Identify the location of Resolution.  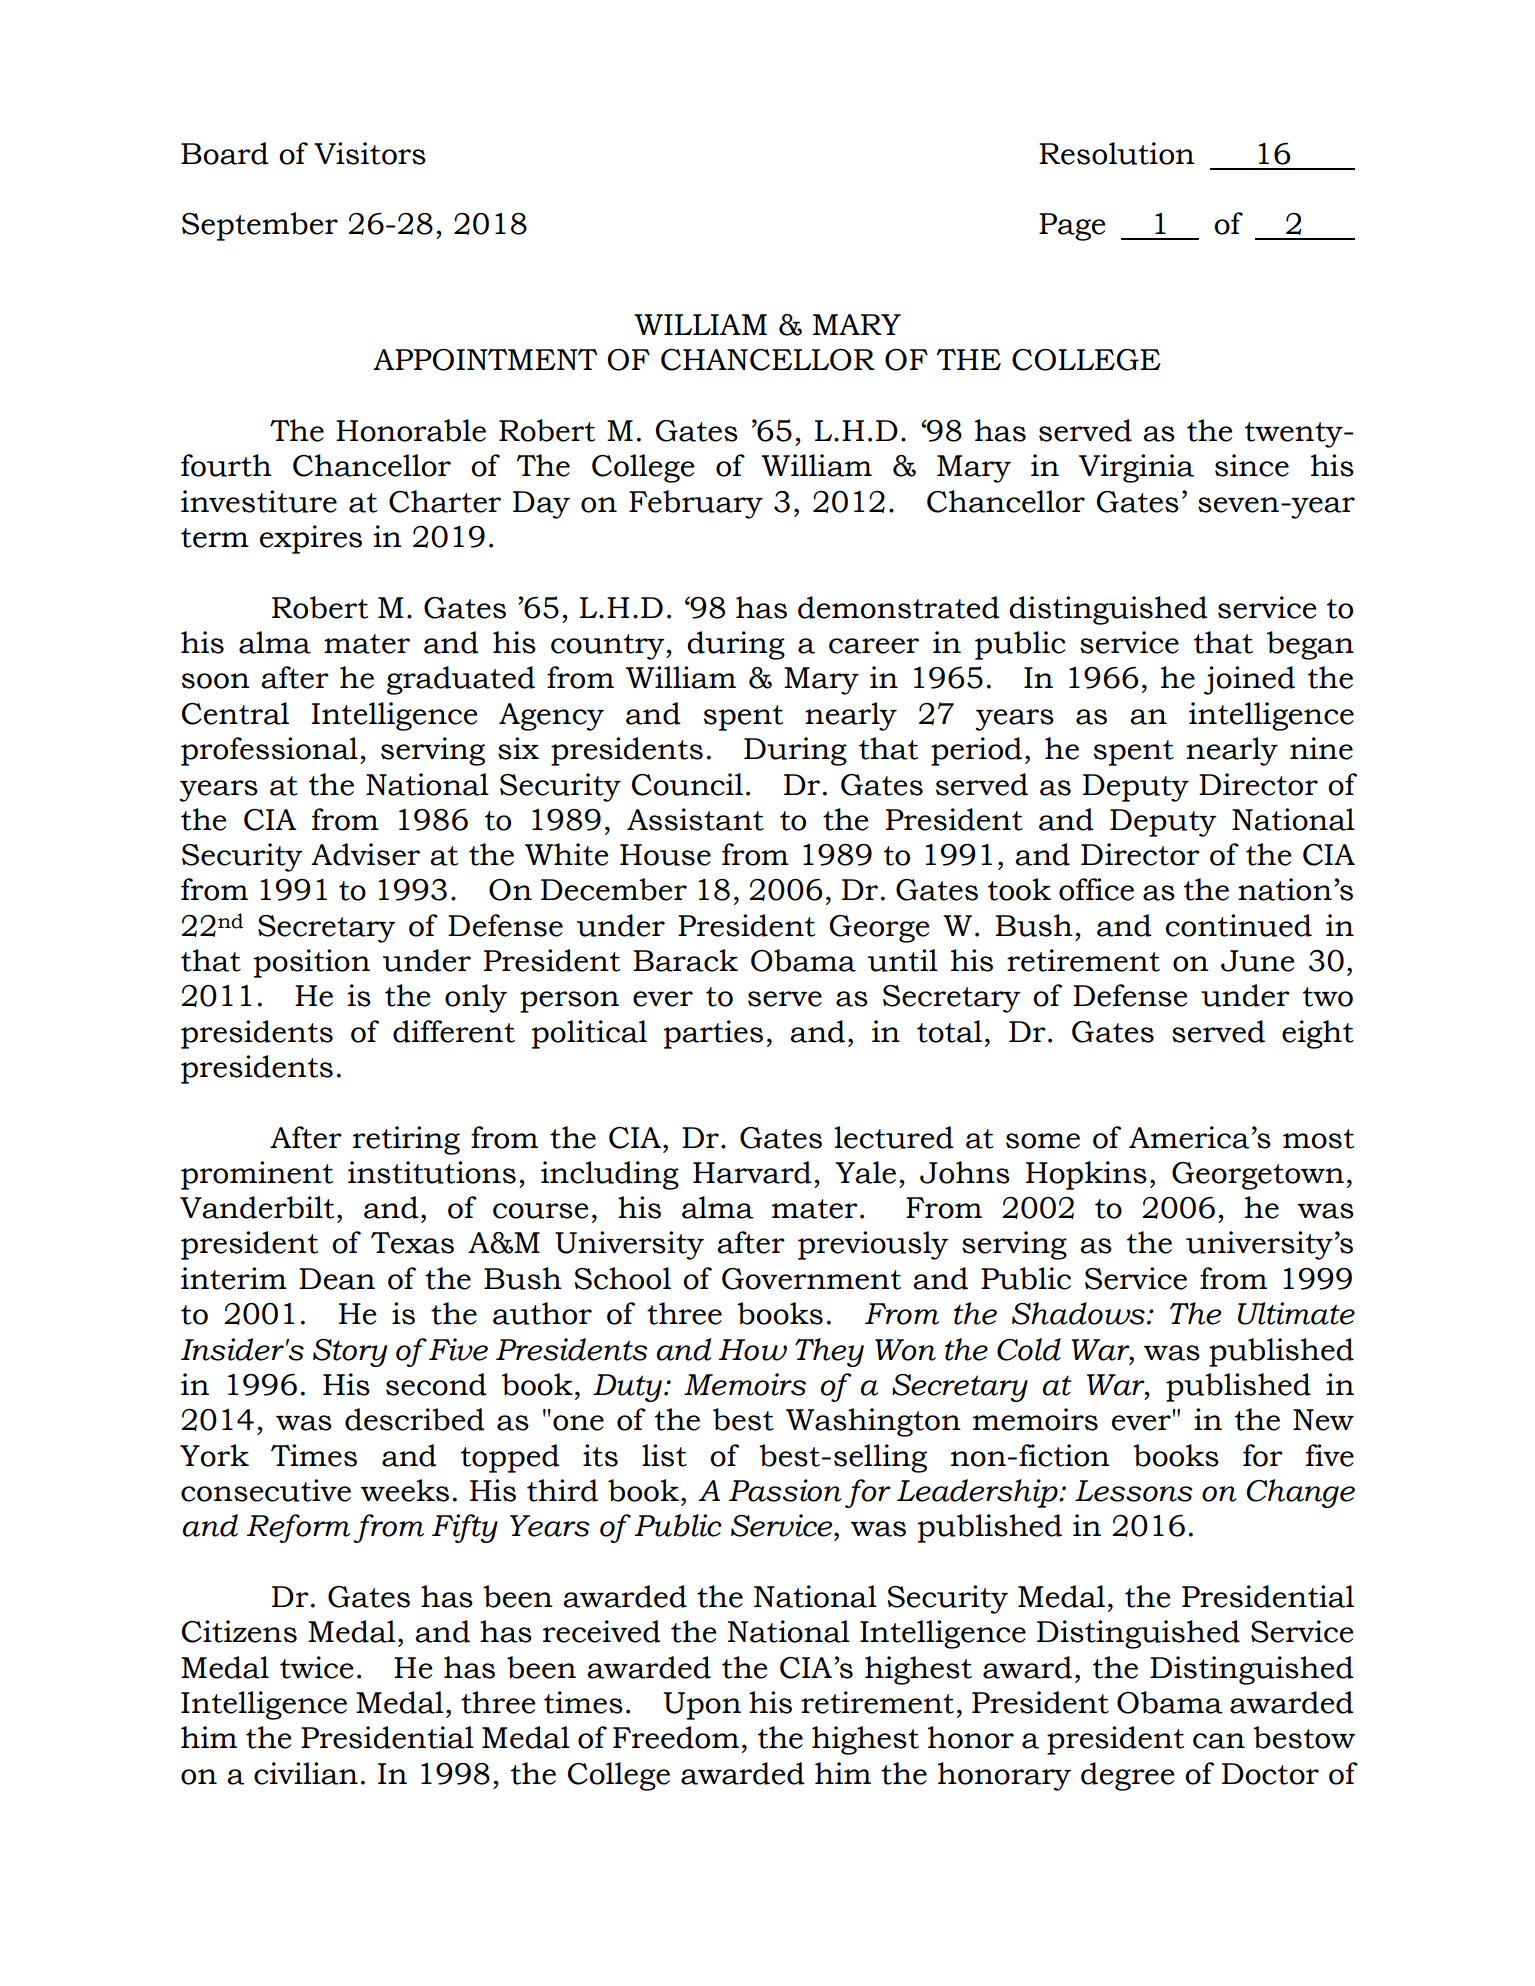
(1117, 153).
